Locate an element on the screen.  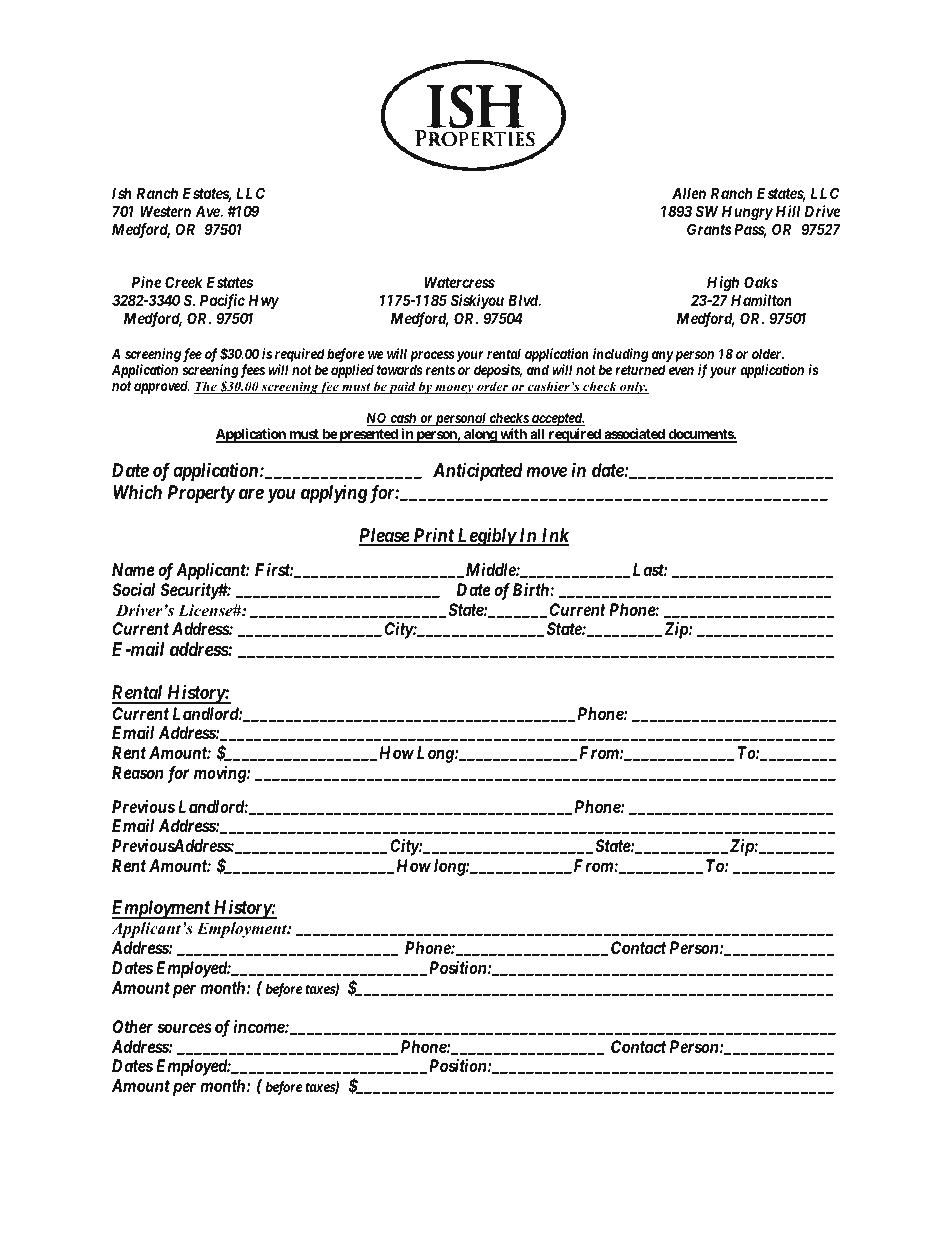
Reason is located at coordinates (137, 772).
